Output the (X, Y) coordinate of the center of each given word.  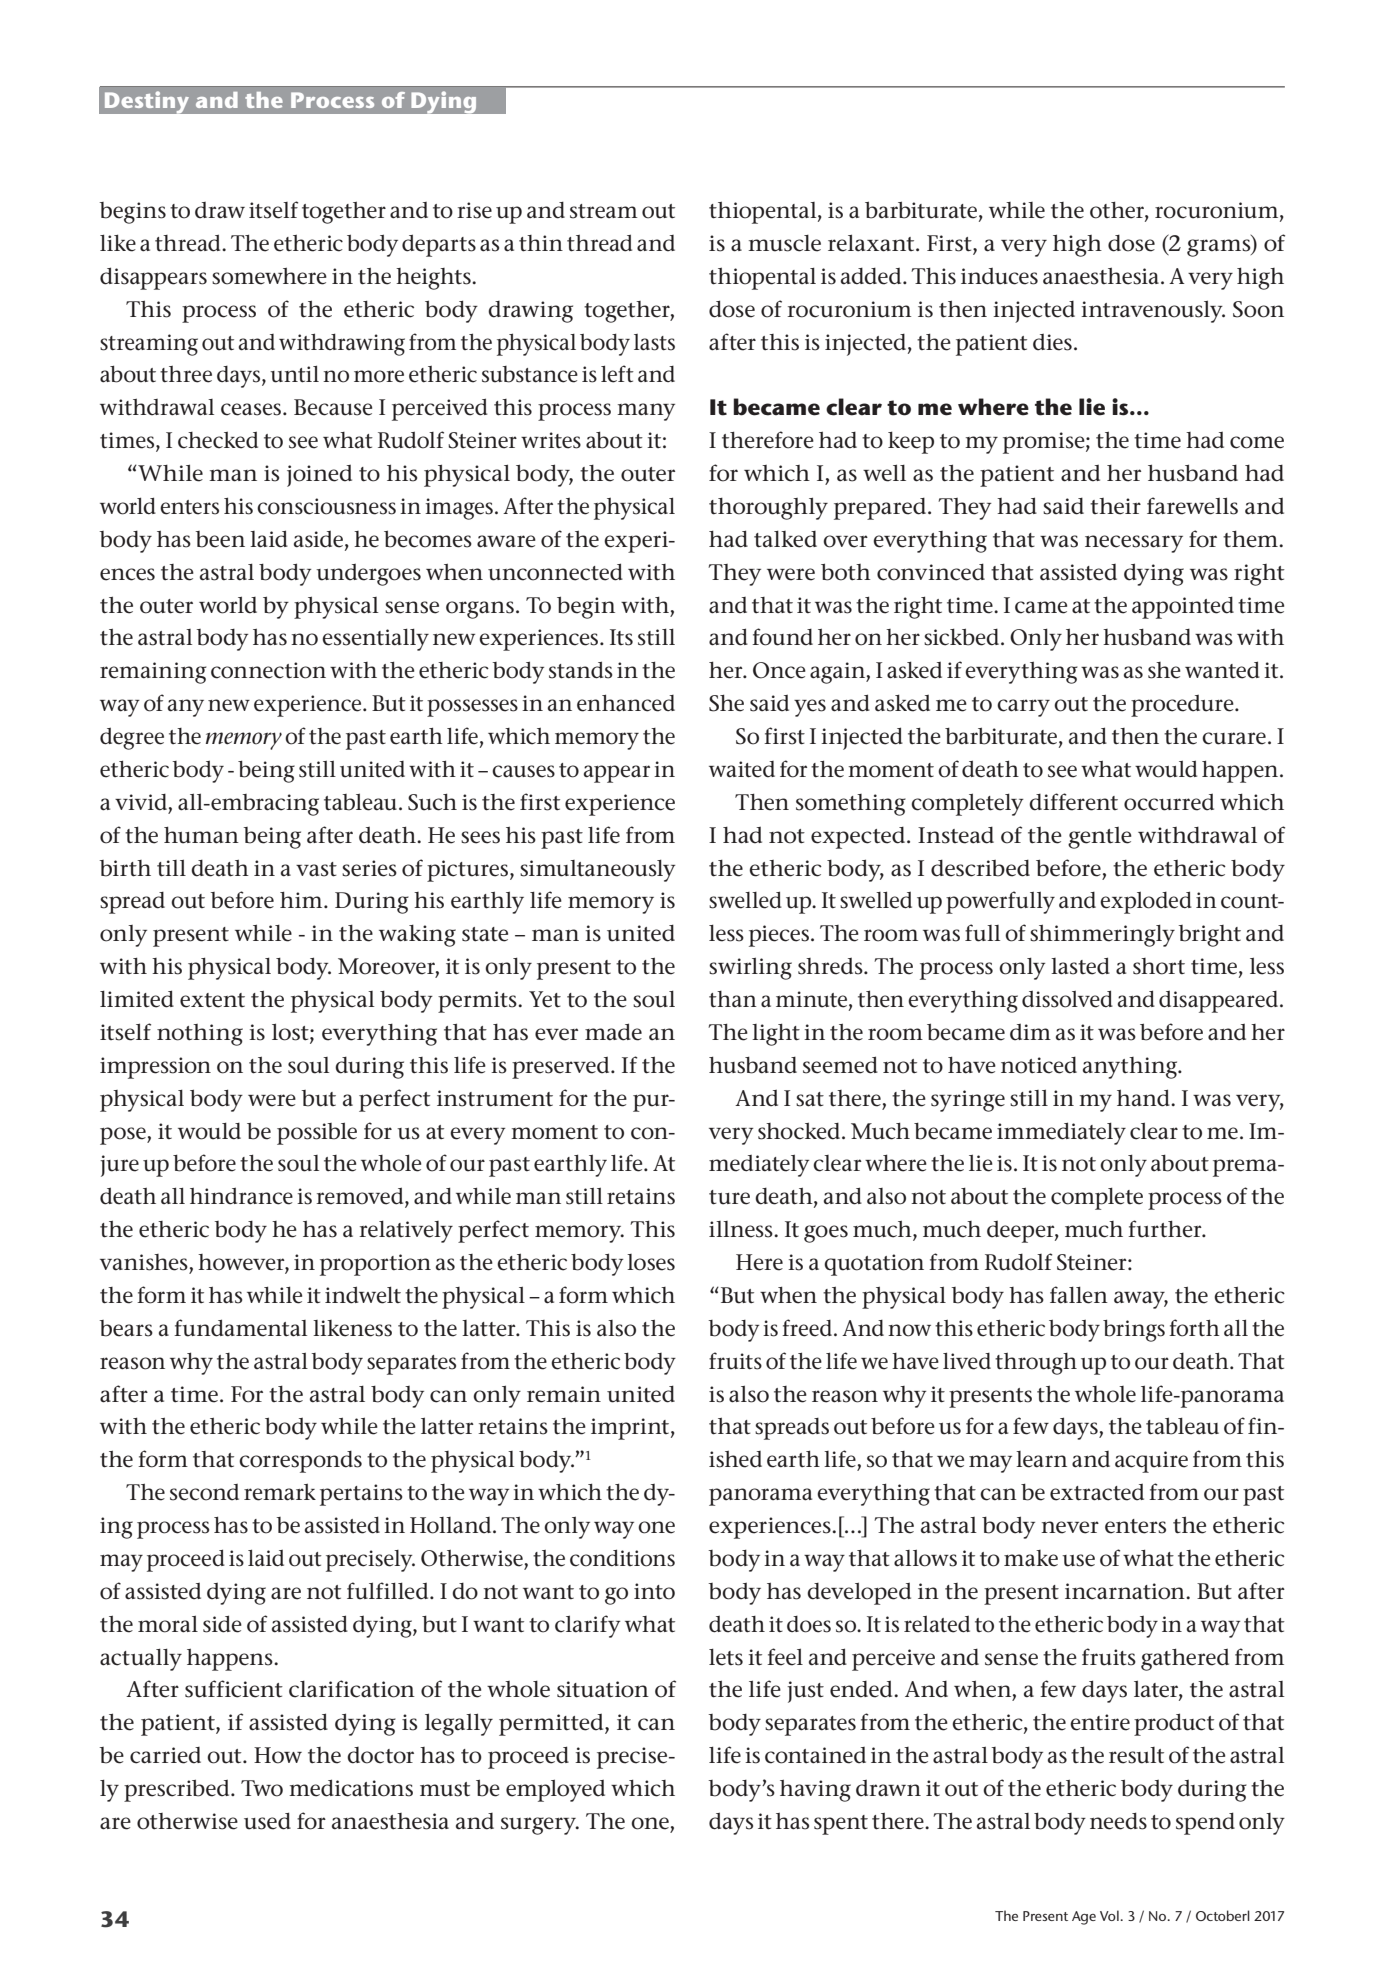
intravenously (1153, 311)
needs (1118, 1821)
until (294, 374)
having (815, 1790)
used (267, 1821)
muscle (784, 243)
